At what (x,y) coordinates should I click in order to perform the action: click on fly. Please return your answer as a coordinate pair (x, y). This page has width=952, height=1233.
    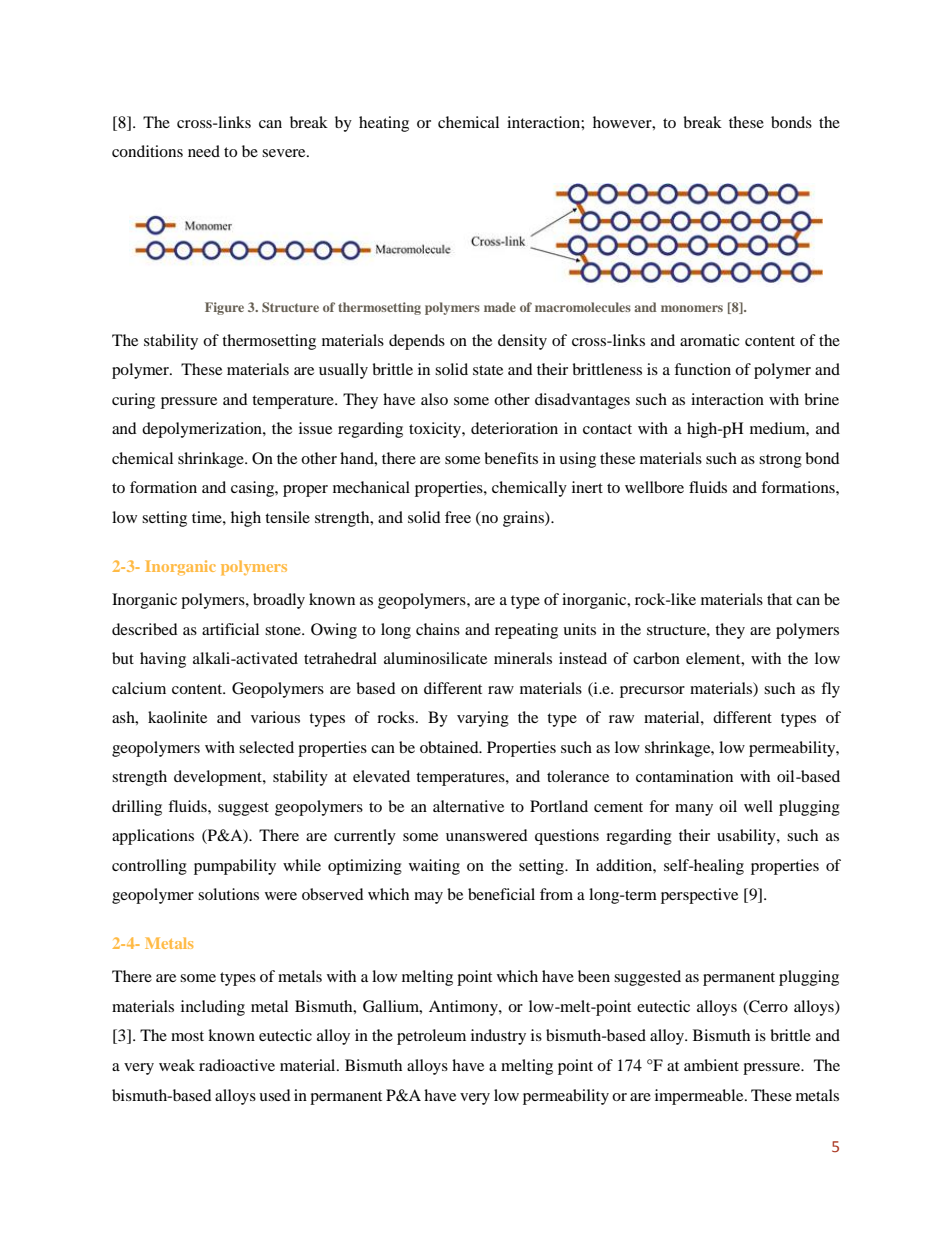
    Looking at the image, I should click on (830, 690).
